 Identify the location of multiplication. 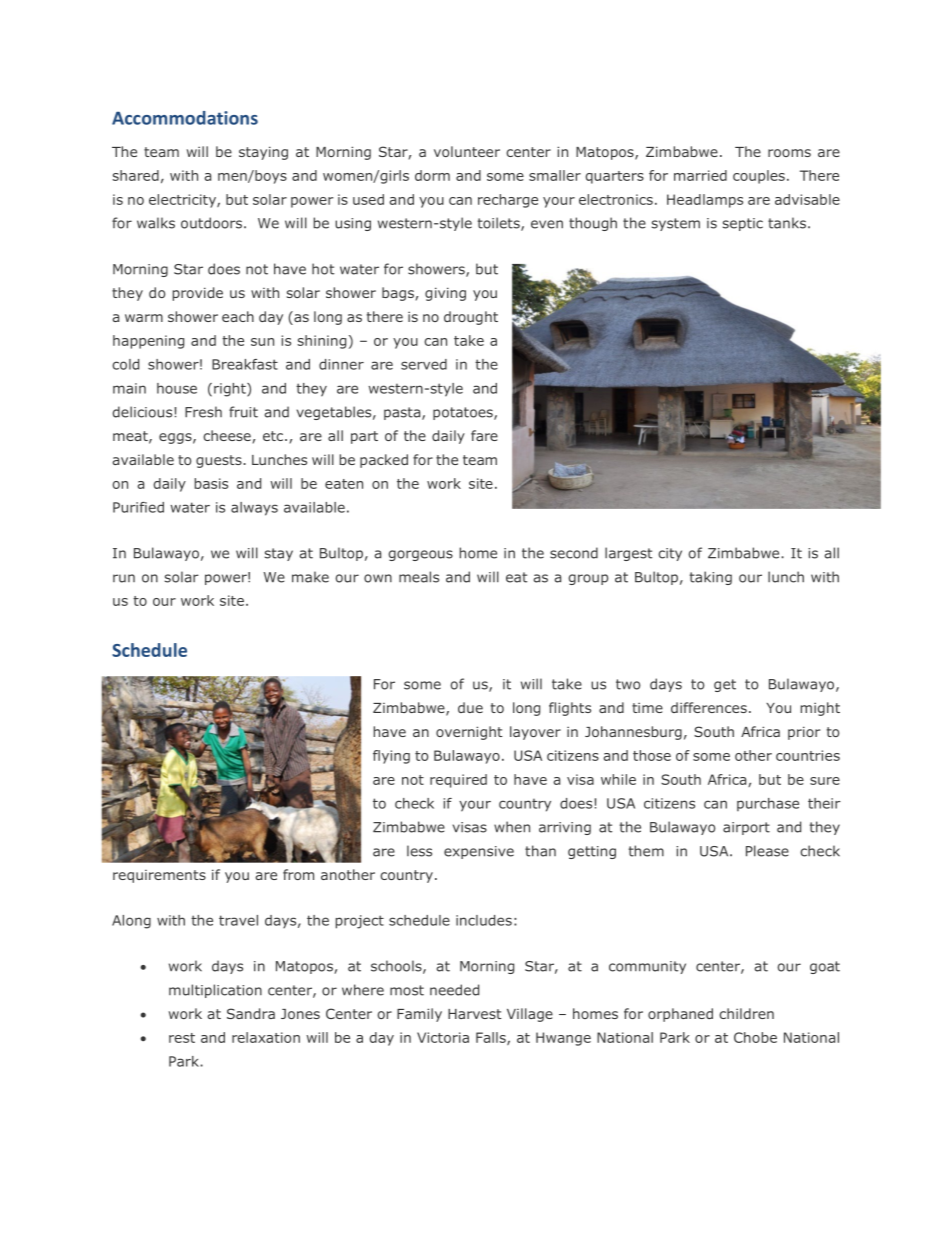
(215, 991).
